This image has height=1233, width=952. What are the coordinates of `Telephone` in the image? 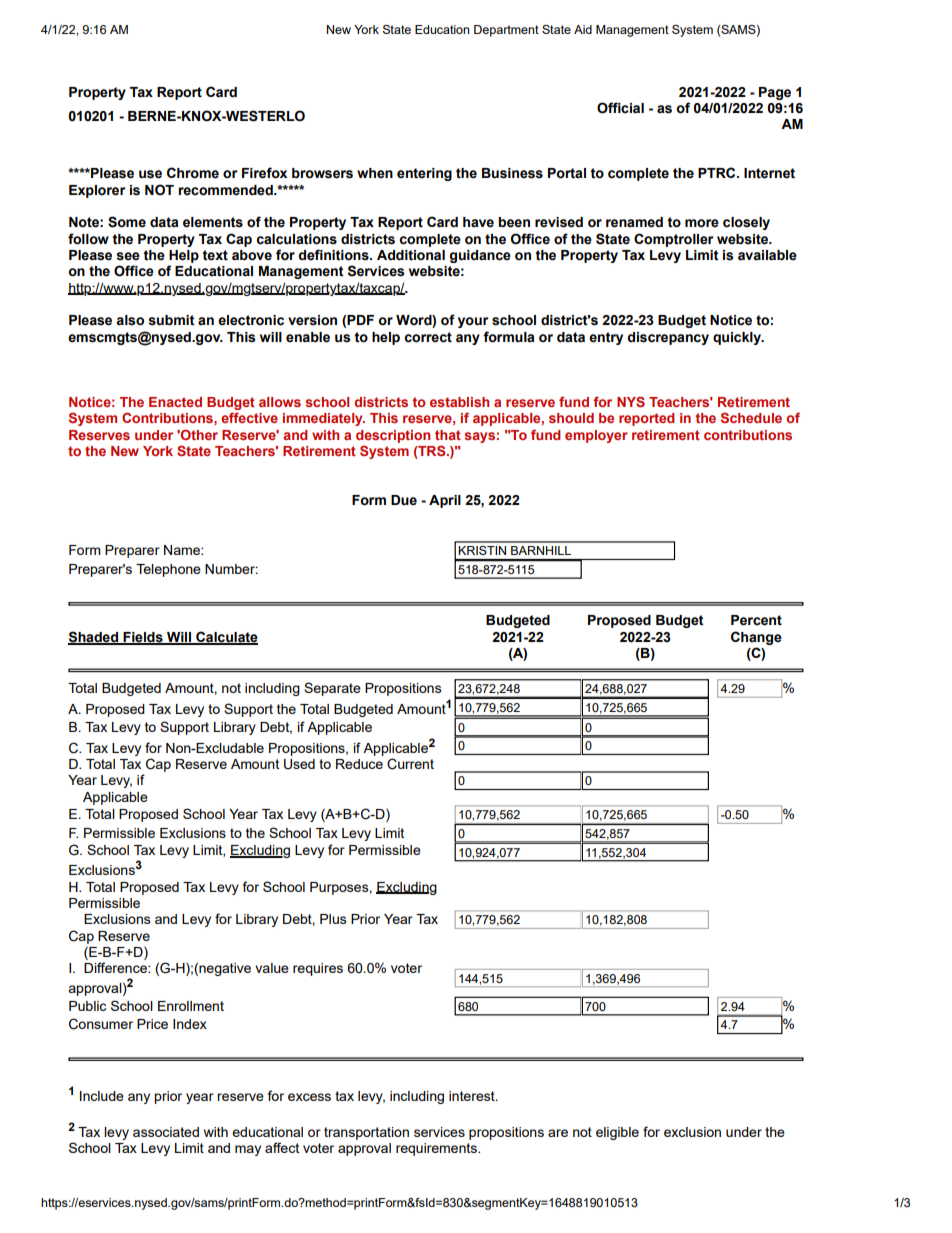 It's located at (168, 570).
